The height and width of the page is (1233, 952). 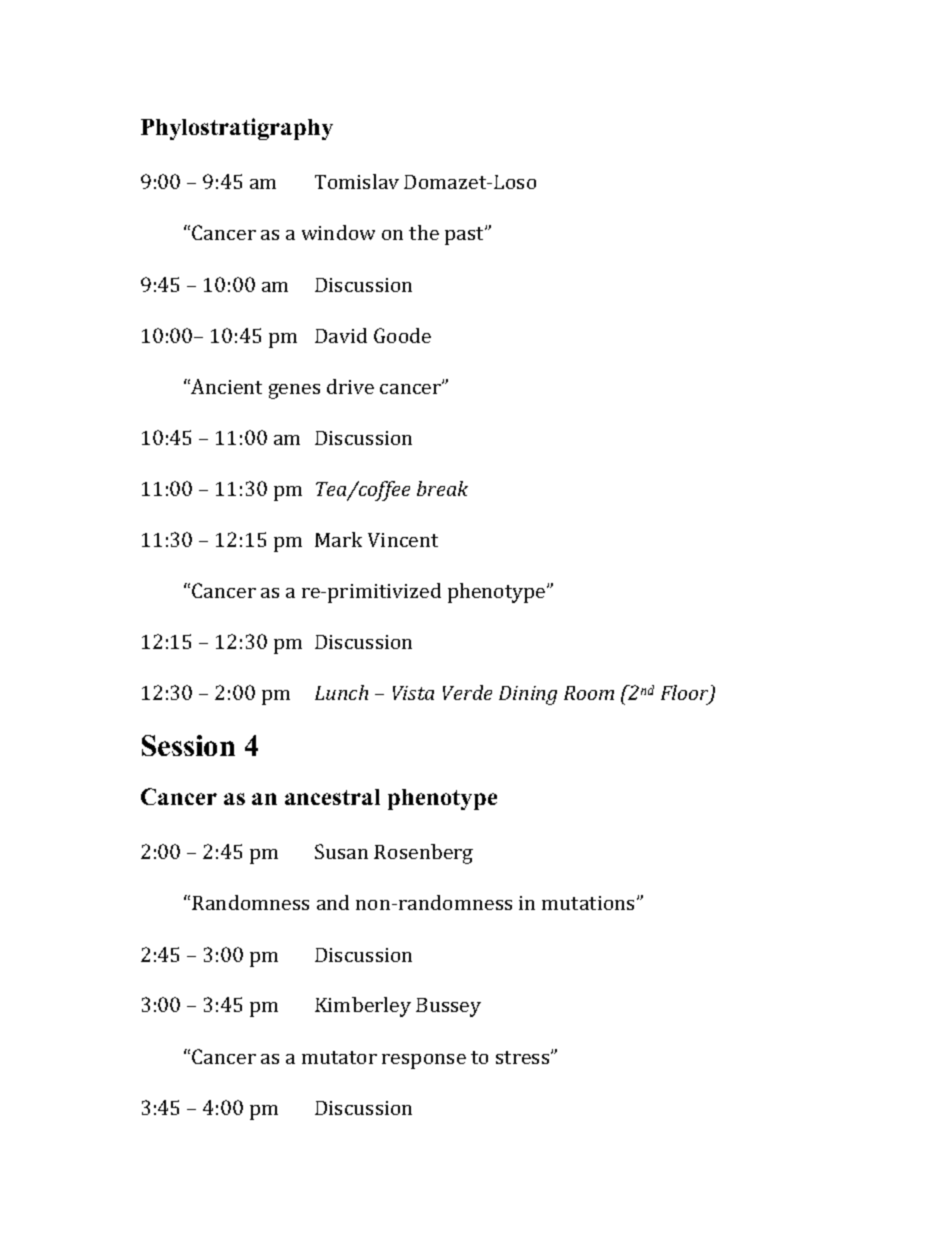 What do you see at coordinates (686, 694) in the page?
I see `Floor` at bounding box center [686, 694].
